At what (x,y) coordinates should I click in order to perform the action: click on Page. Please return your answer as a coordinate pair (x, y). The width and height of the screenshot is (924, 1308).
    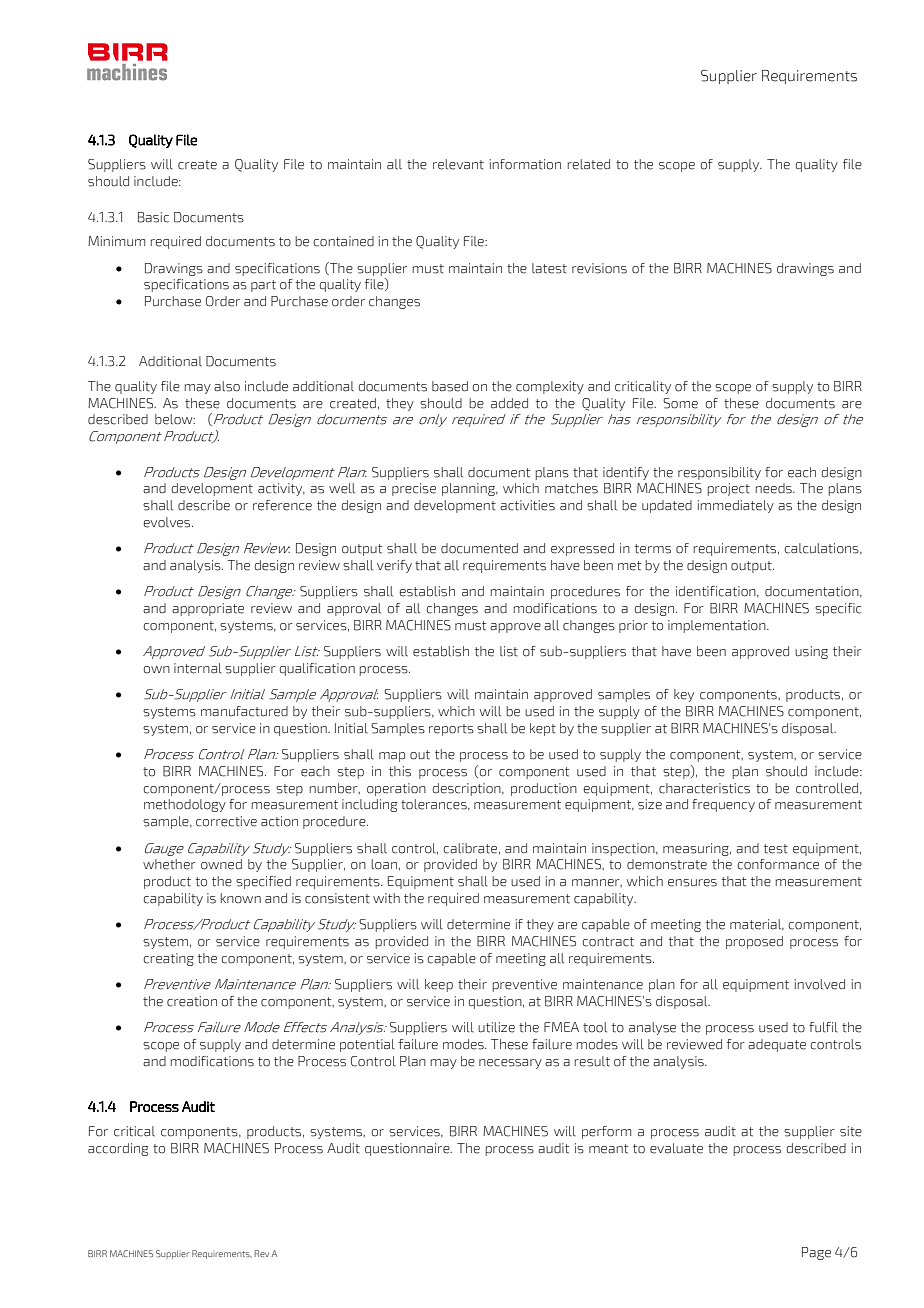
    Looking at the image, I should click on (816, 1253).
